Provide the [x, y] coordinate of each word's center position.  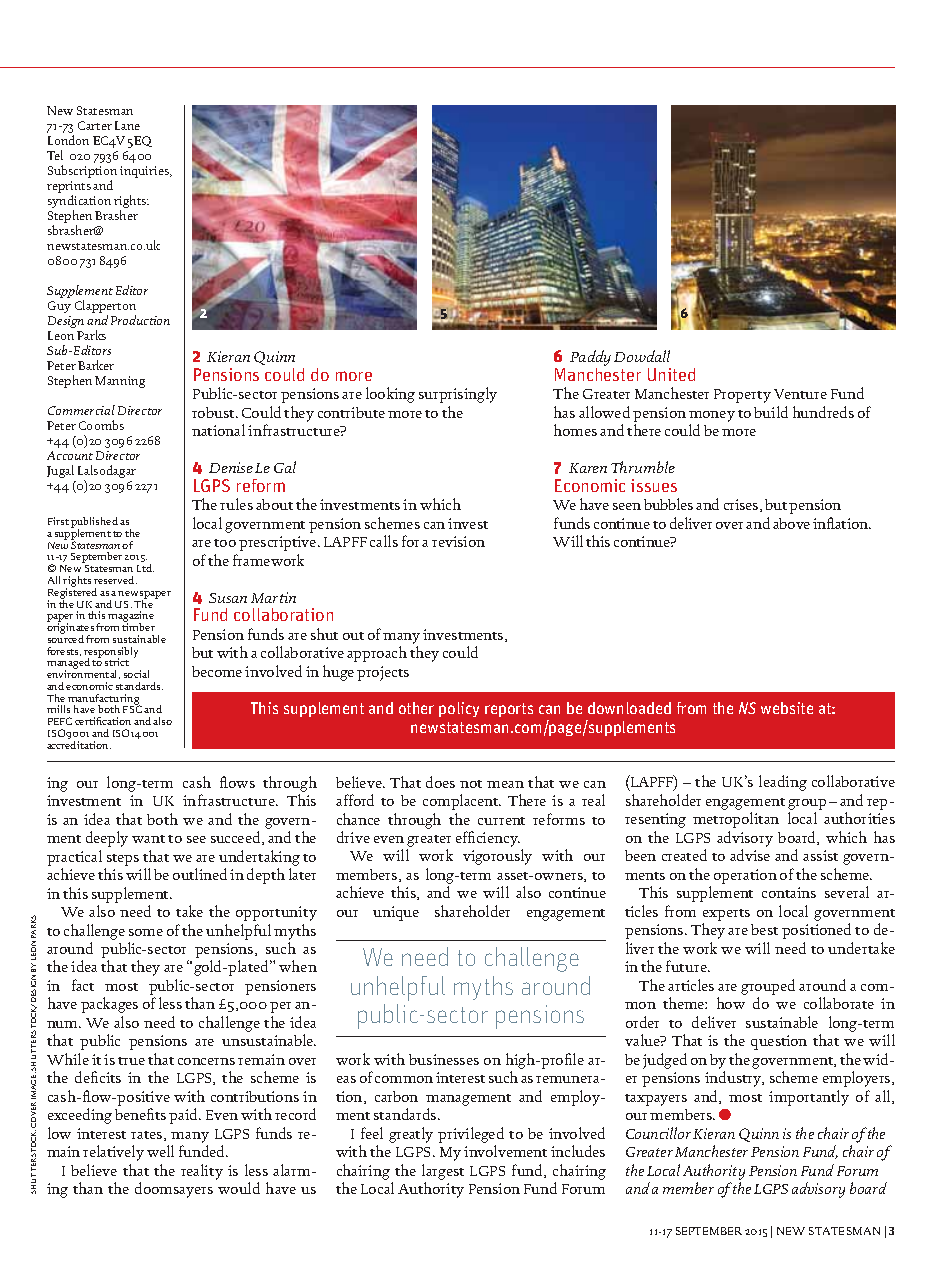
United [671, 374]
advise [750, 855]
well [160, 1151]
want [148, 839]
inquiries [145, 172]
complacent [462, 802]
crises [742, 505]
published [94, 524]
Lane [127, 125]
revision [458, 541]
